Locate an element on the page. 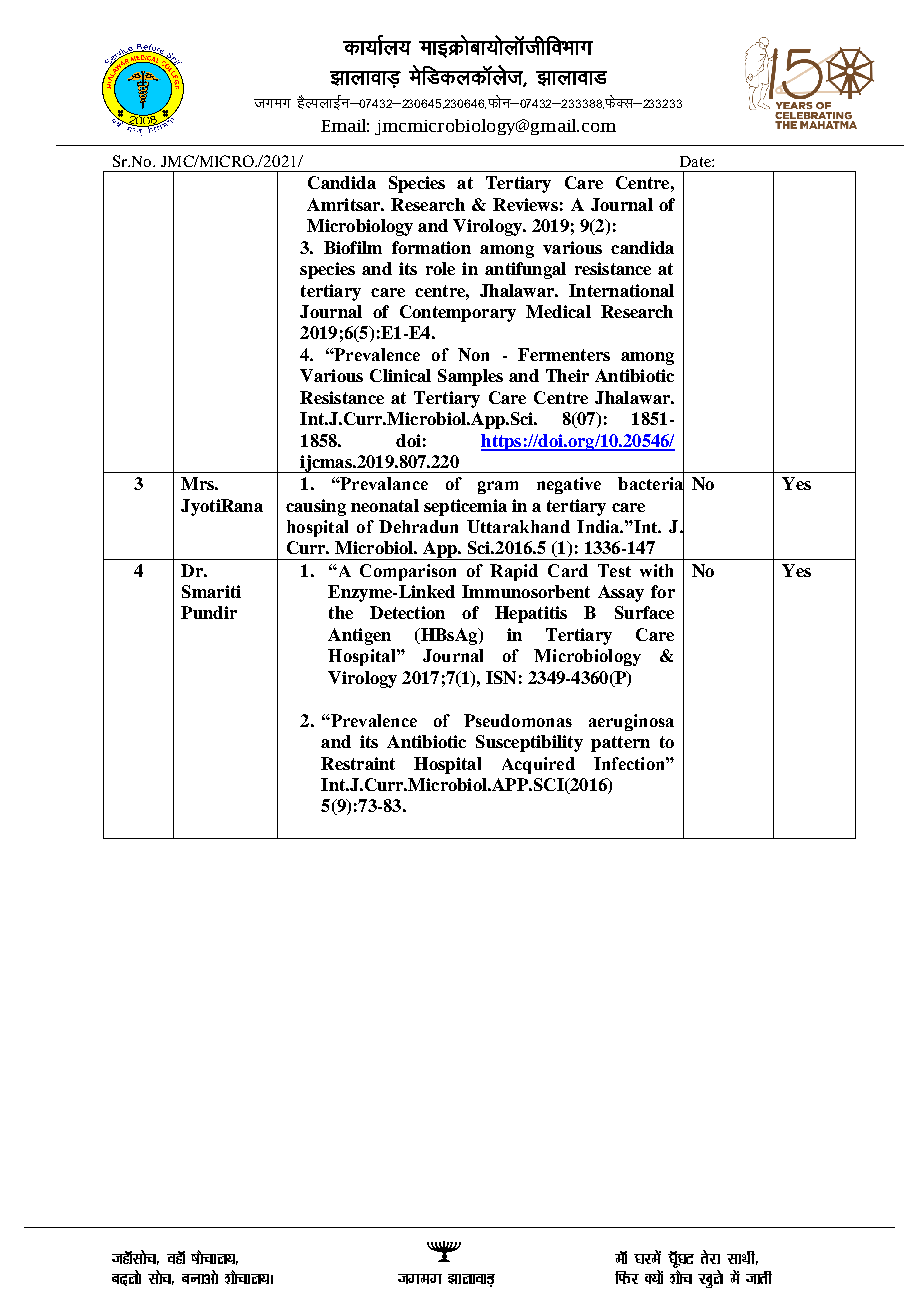 This page has height=1307, width=924. Clinical is located at coordinates (400, 375).
